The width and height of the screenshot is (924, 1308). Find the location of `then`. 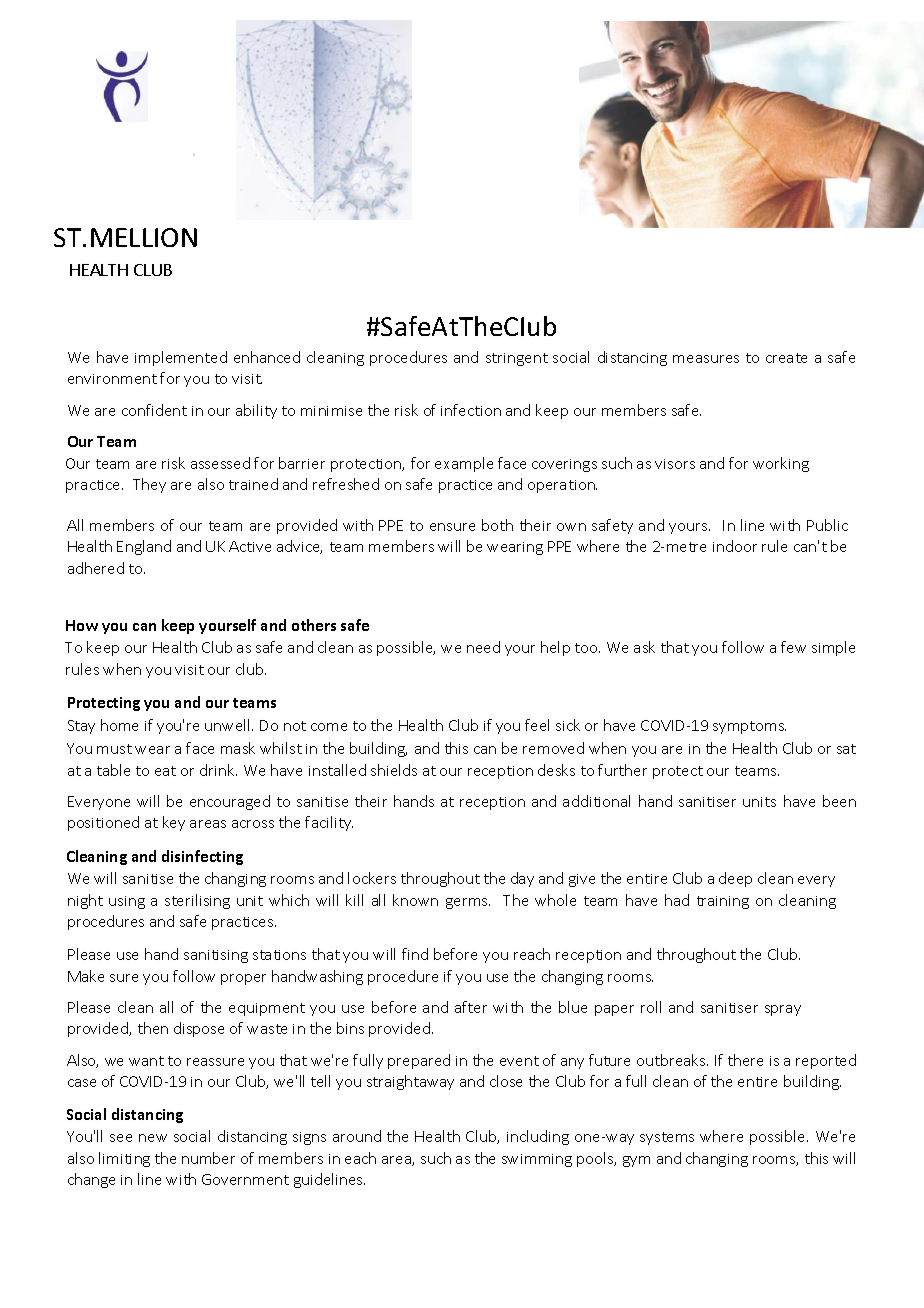

then is located at coordinates (153, 1028).
